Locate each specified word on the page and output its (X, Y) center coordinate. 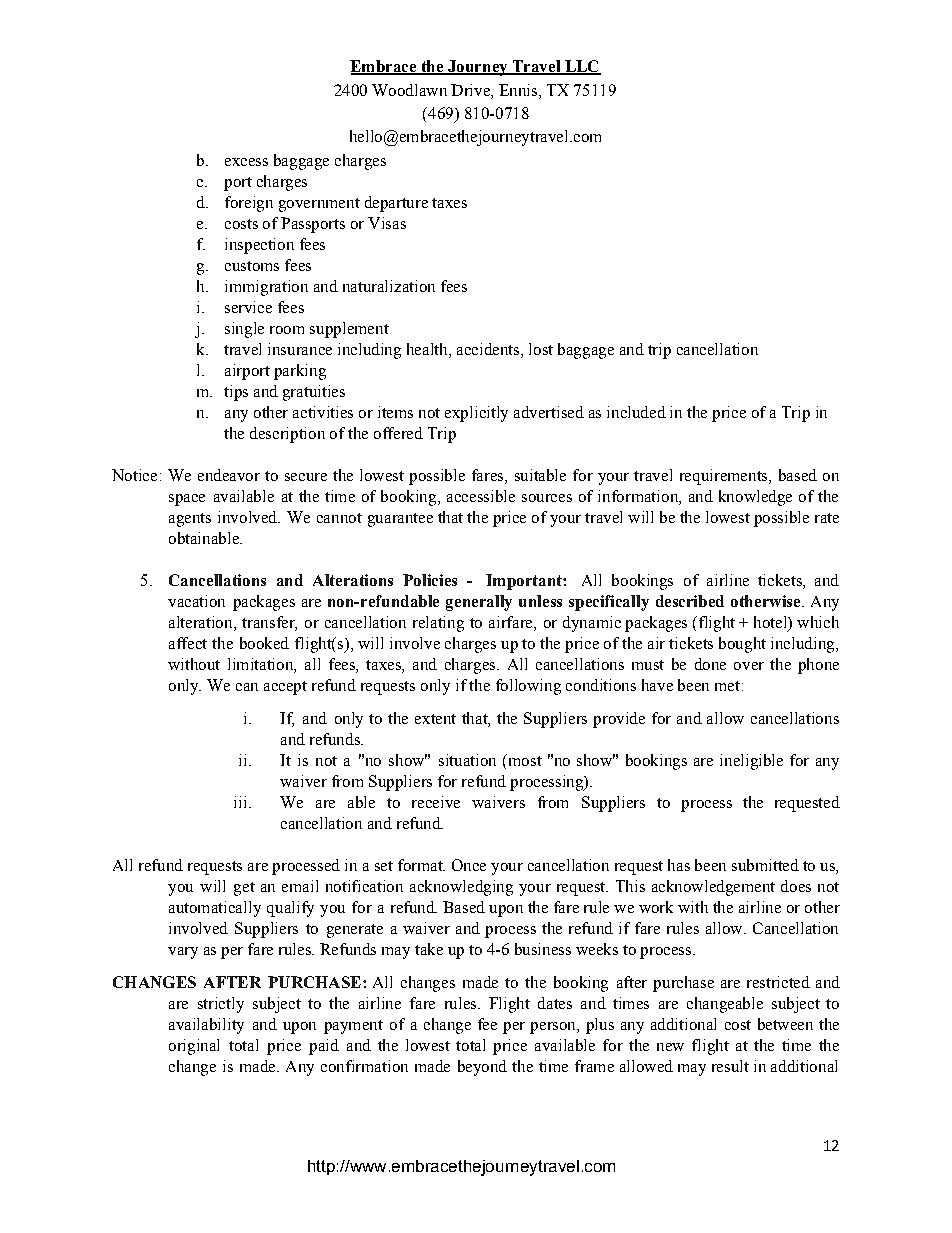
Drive (471, 90)
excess (246, 162)
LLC (582, 67)
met (727, 686)
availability (206, 1026)
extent (435, 719)
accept (285, 688)
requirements (725, 477)
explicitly (476, 414)
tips (236, 393)
